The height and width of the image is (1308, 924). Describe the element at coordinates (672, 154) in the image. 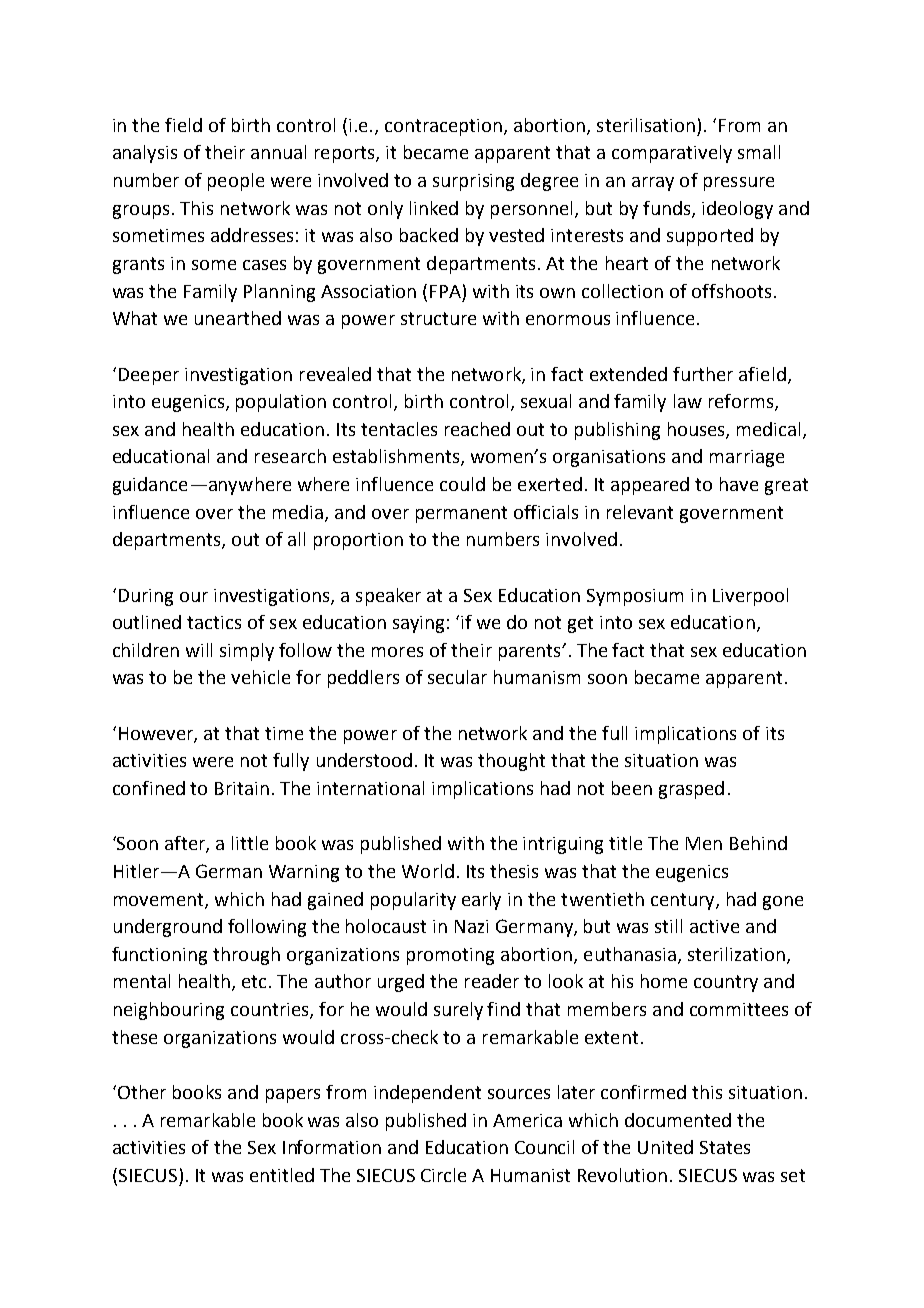

I see `comparatively` at that location.
